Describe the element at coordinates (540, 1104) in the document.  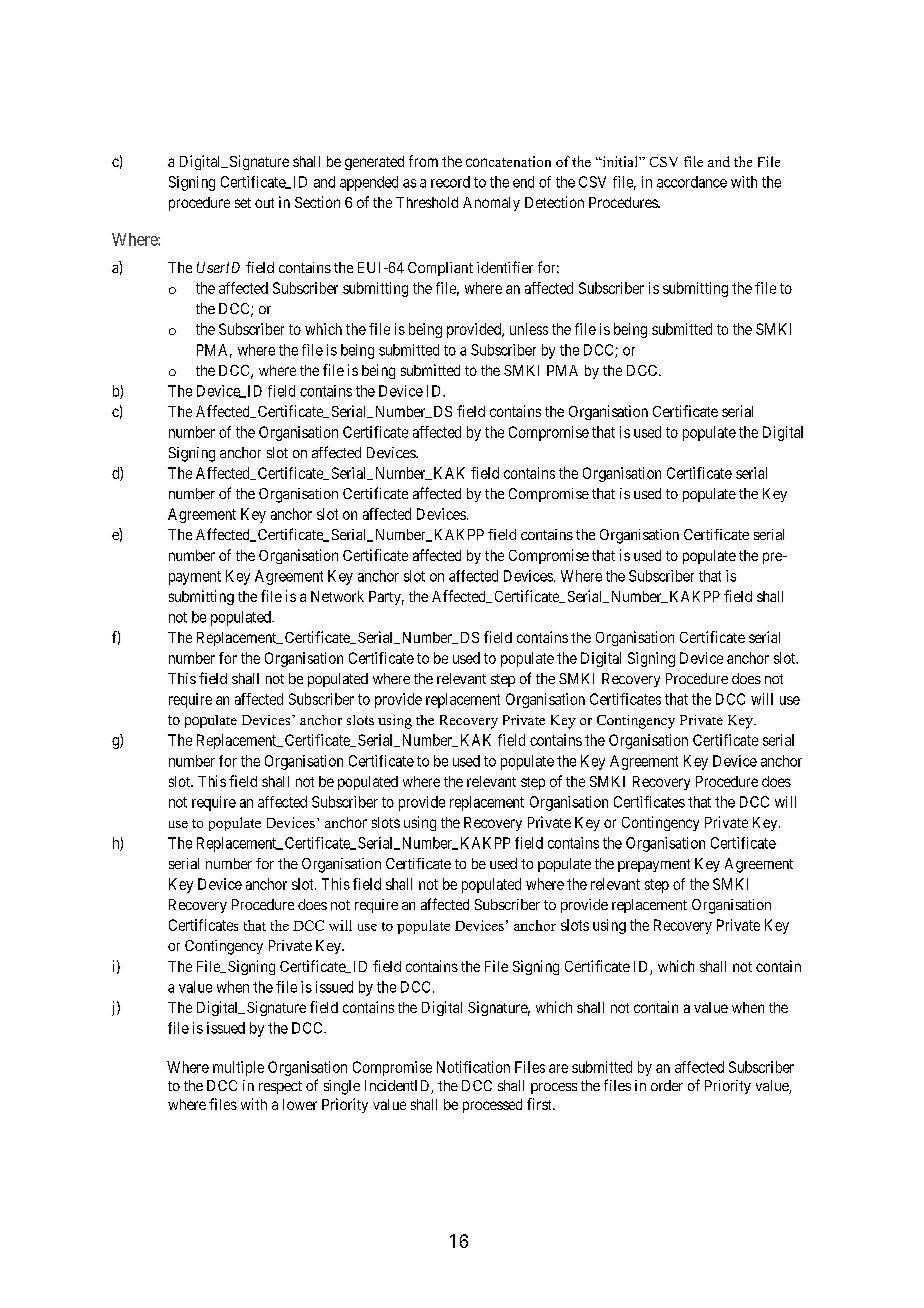
I see `first` at that location.
